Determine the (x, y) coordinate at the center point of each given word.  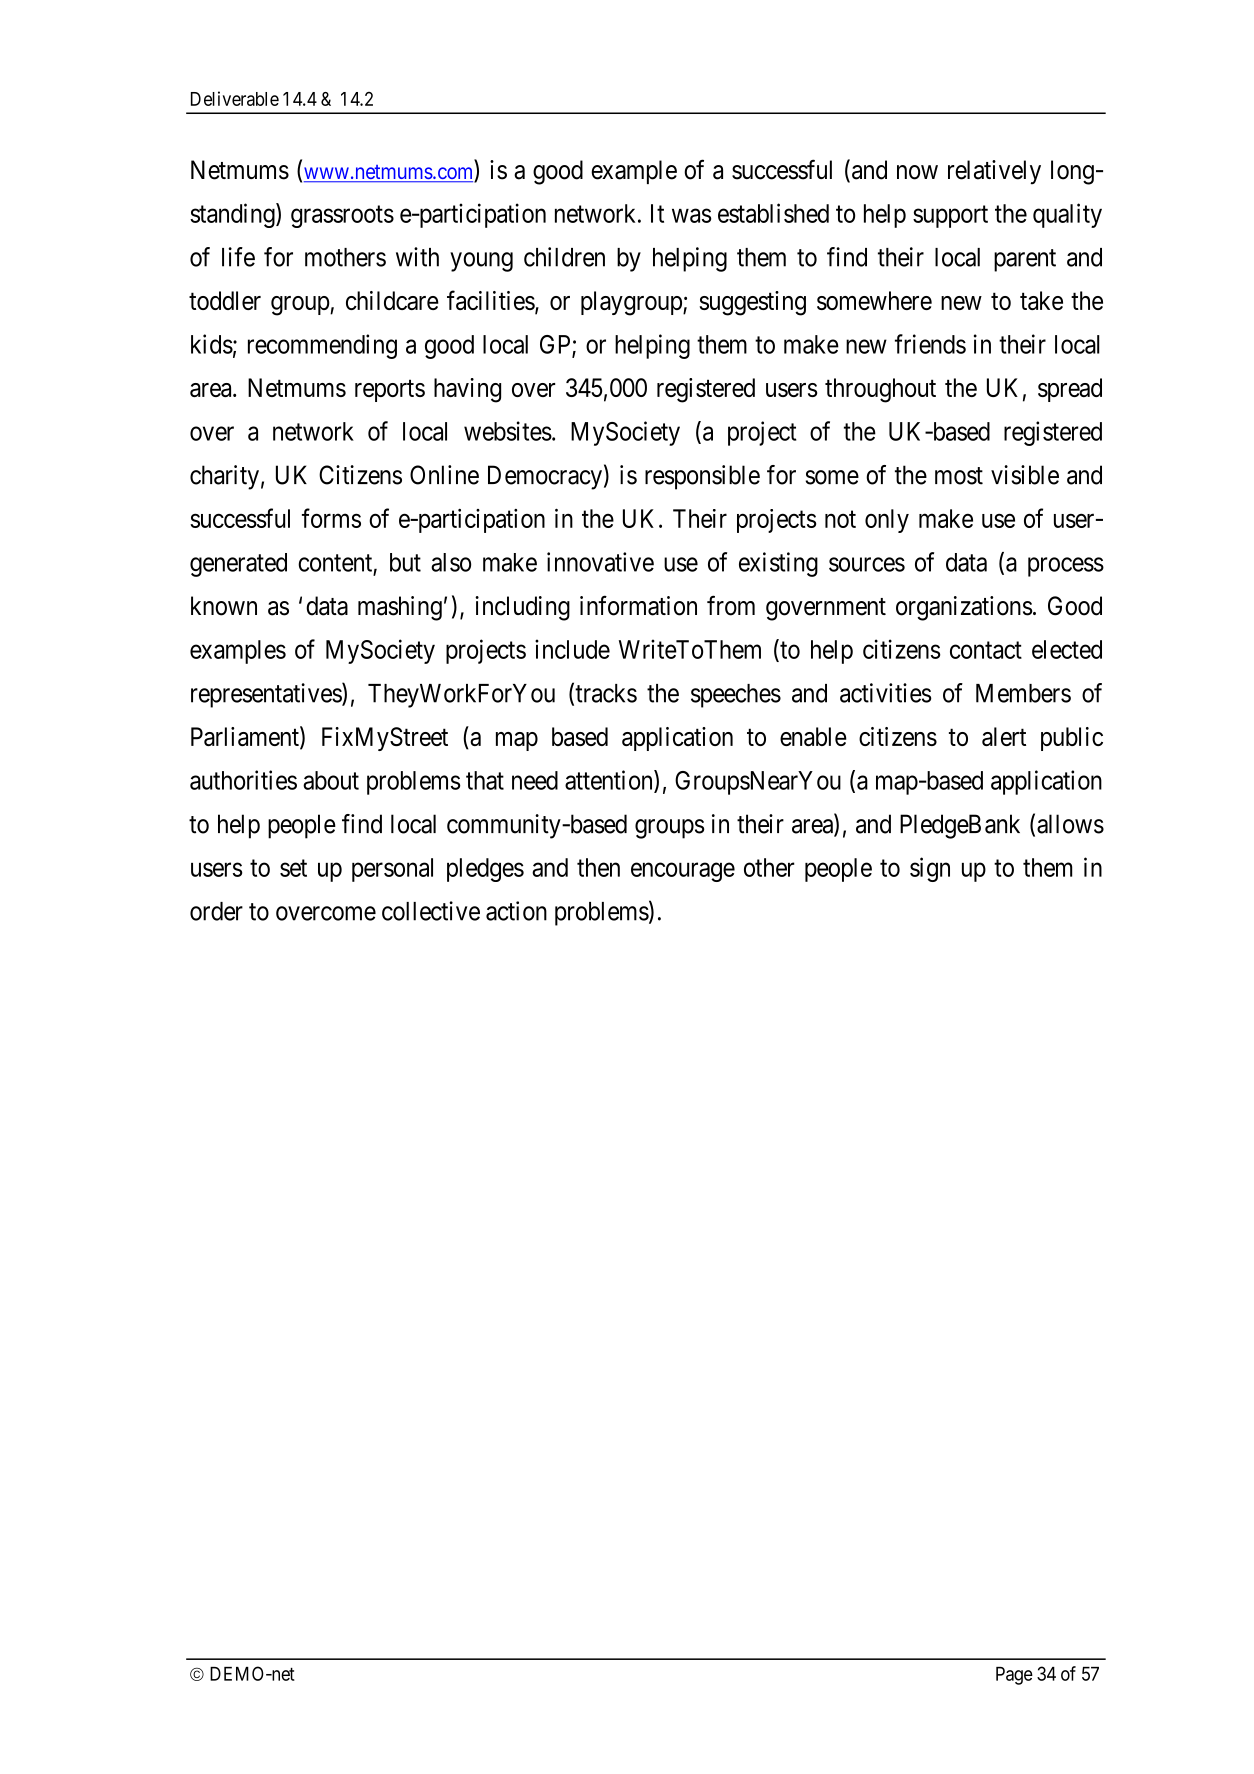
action (516, 911)
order (216, 911)
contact (986, 650)
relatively (994, 172)
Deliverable (235, 98)
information (638, 605)
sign (930, 869)
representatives (267, 695)
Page (1014, 1676)
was (691, 216)
